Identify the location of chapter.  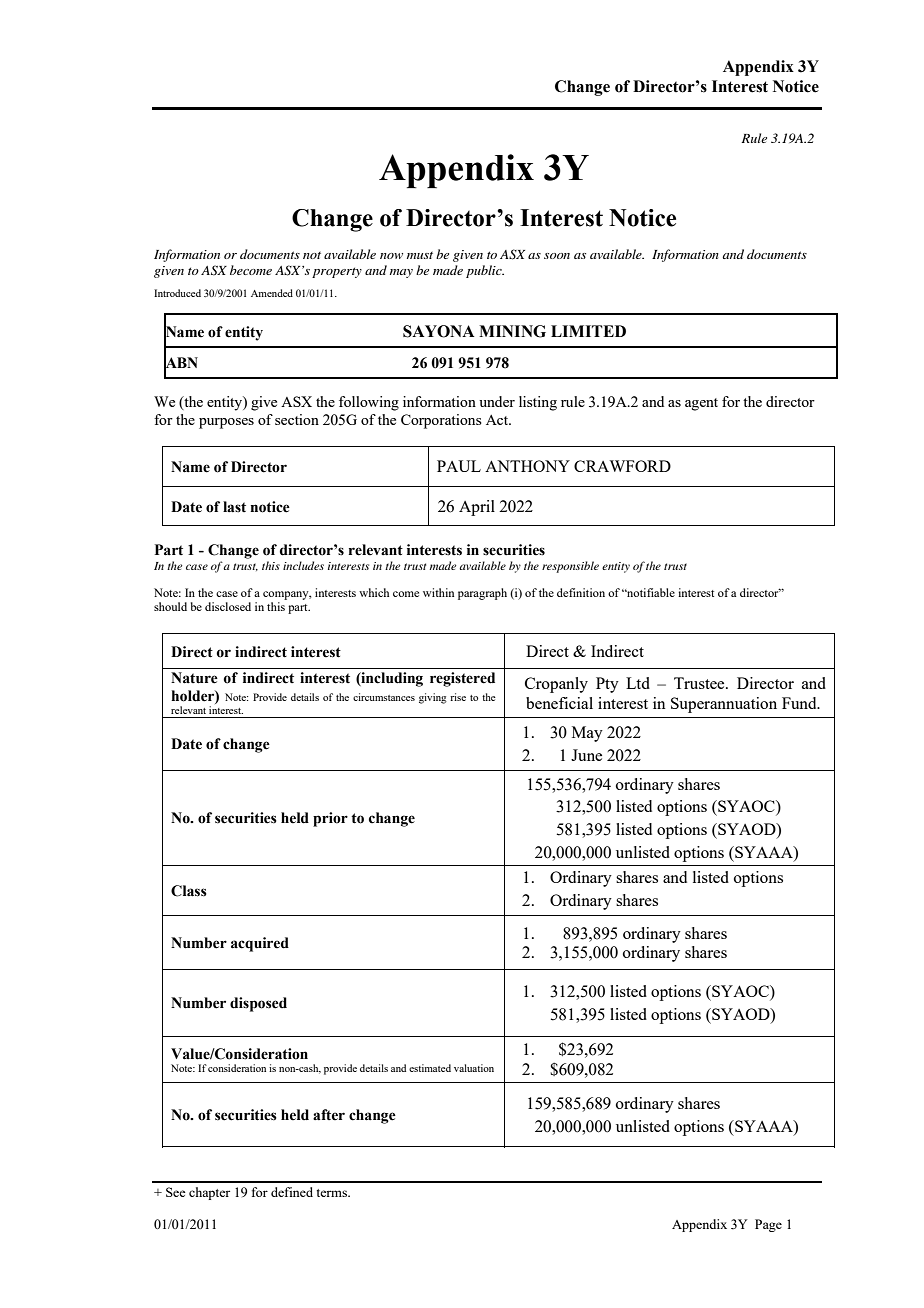
(209, 1193).
